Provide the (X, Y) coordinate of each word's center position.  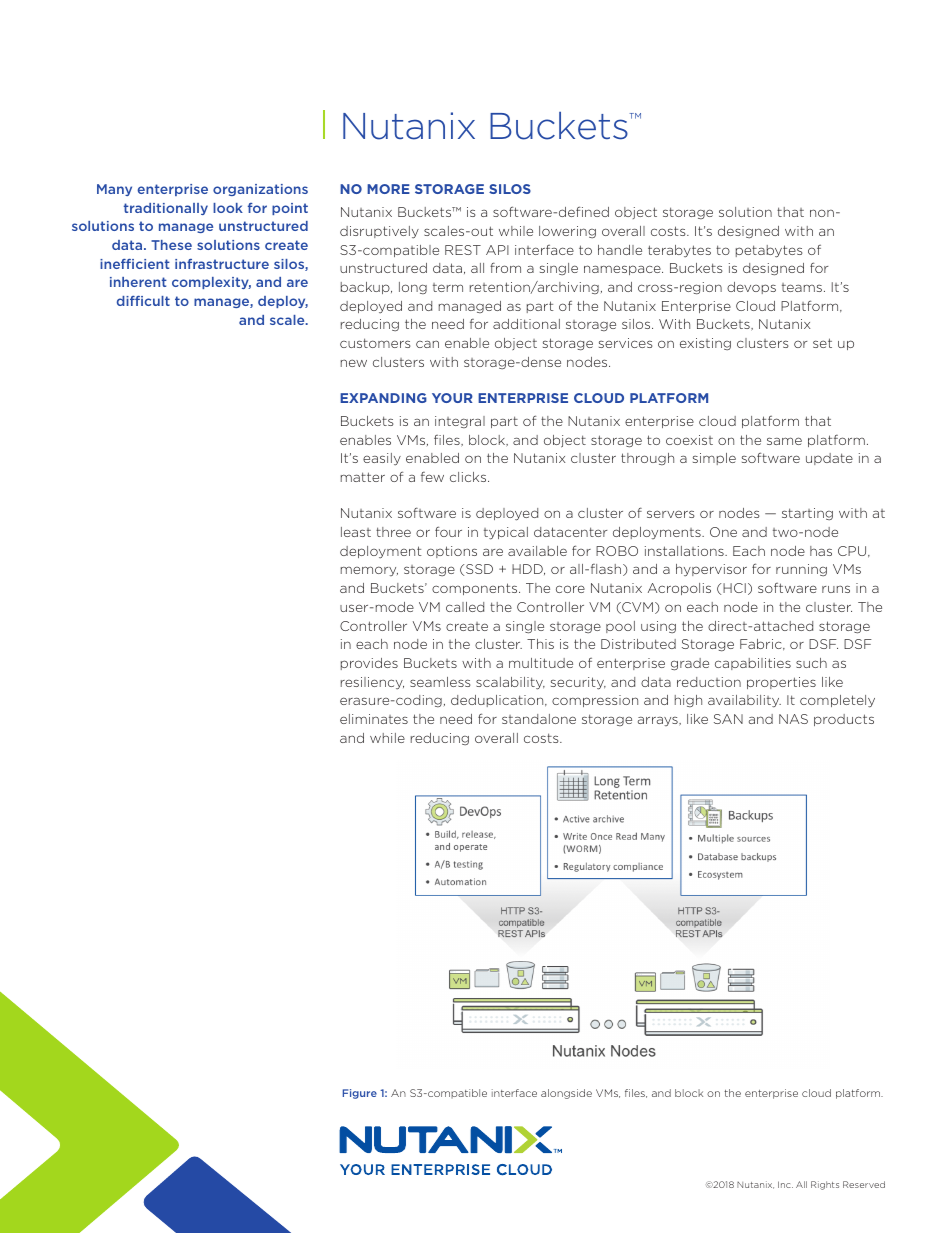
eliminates (374, 719)
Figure (360, 1094)
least (356, 532)
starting (807, 514)
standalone (539, 719)
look (228, 208)
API (497, 250)
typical (506, 533)
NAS (793, 719)
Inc (785, 1184)
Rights (825, 1185)
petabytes (769, 251)
